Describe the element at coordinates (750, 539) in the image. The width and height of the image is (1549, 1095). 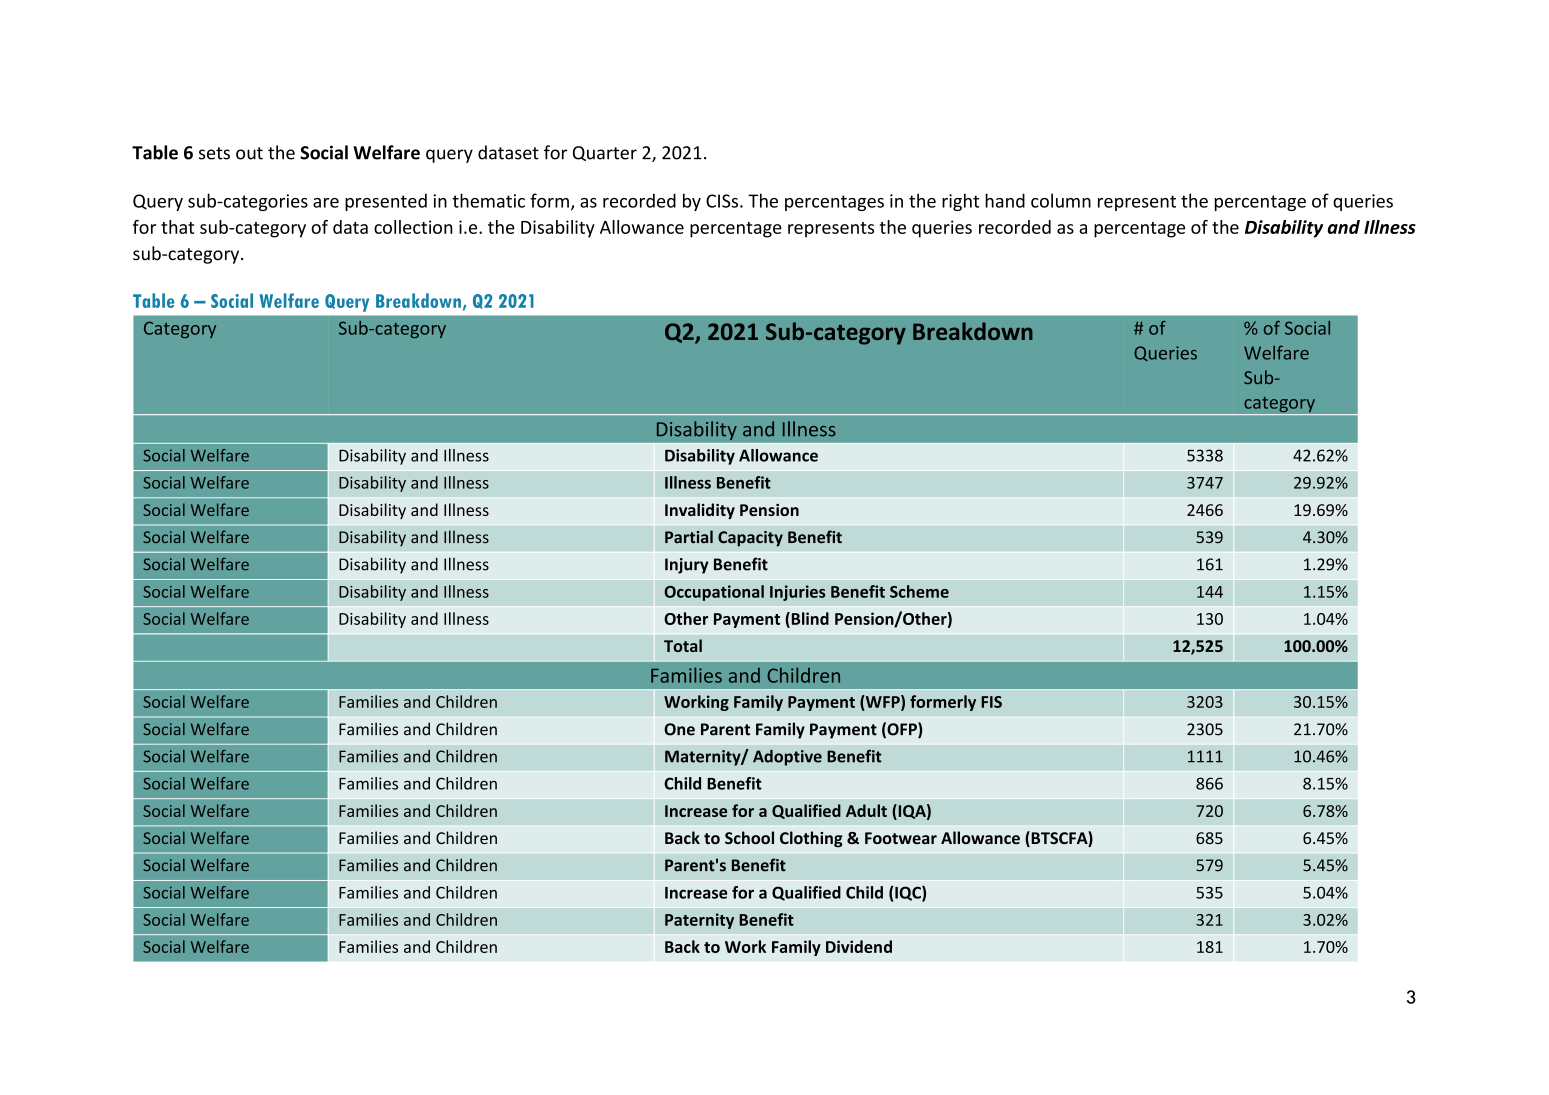
I see `Capacity` at that location.
